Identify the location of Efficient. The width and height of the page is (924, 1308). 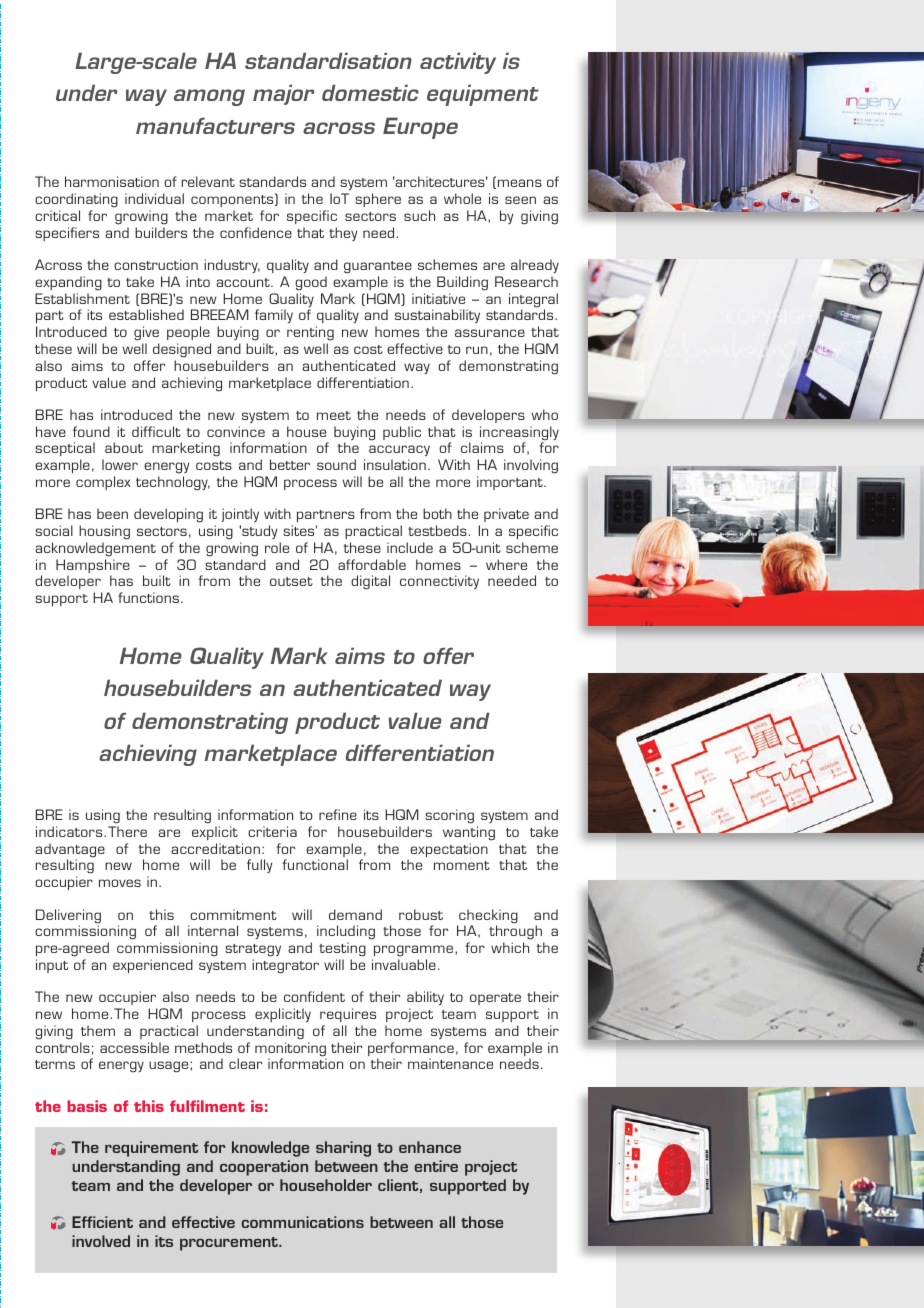
(102, 1222).
